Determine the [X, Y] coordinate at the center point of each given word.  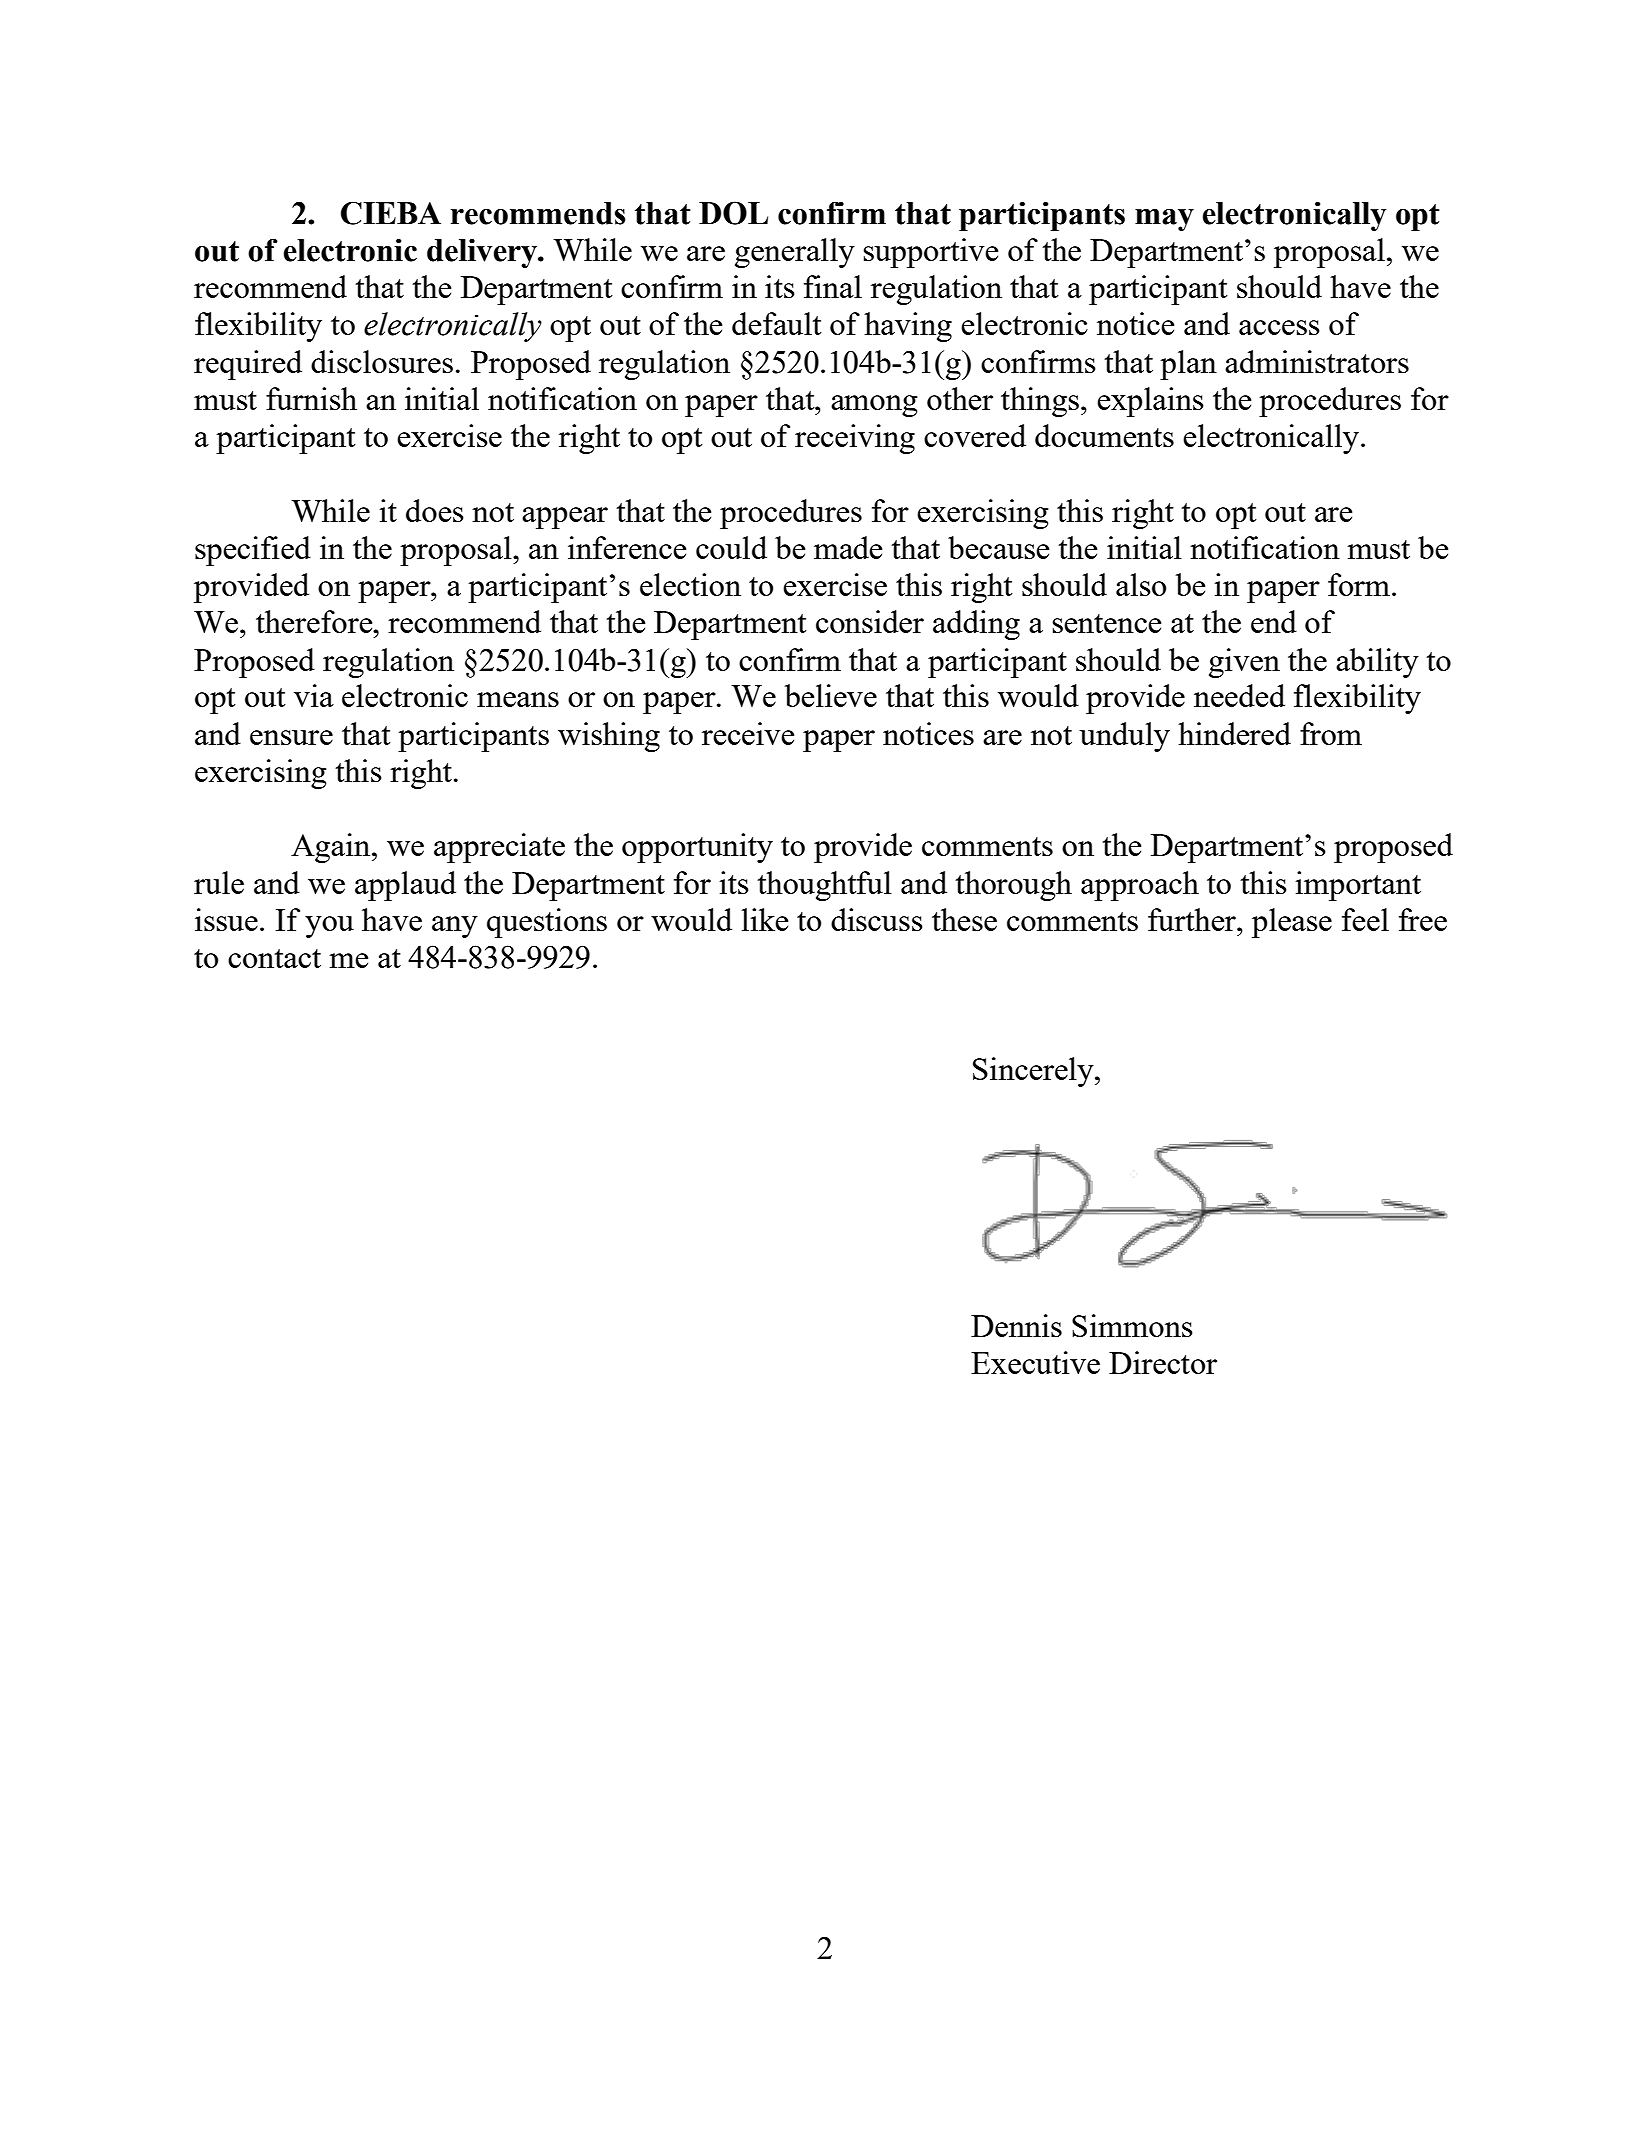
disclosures [382, 361]
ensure [291, 737]
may [1164, 220]
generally [795, 253]
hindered [1234, 733]
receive [748, 733]
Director [1163, 1362]
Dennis [1016, 1325]
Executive [1035, 1362]
